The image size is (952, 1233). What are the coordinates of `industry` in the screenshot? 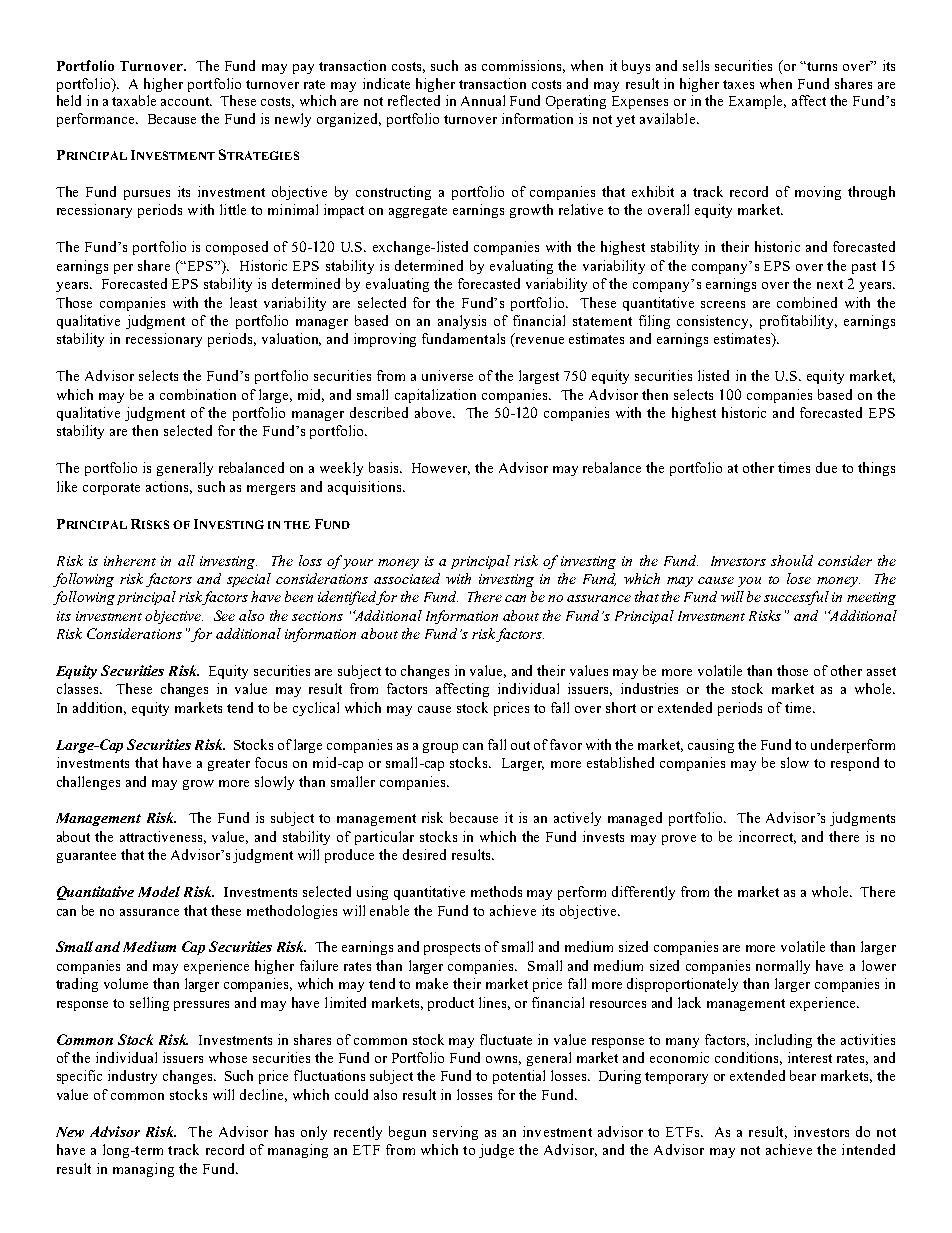 It's located at (132, 1077).
